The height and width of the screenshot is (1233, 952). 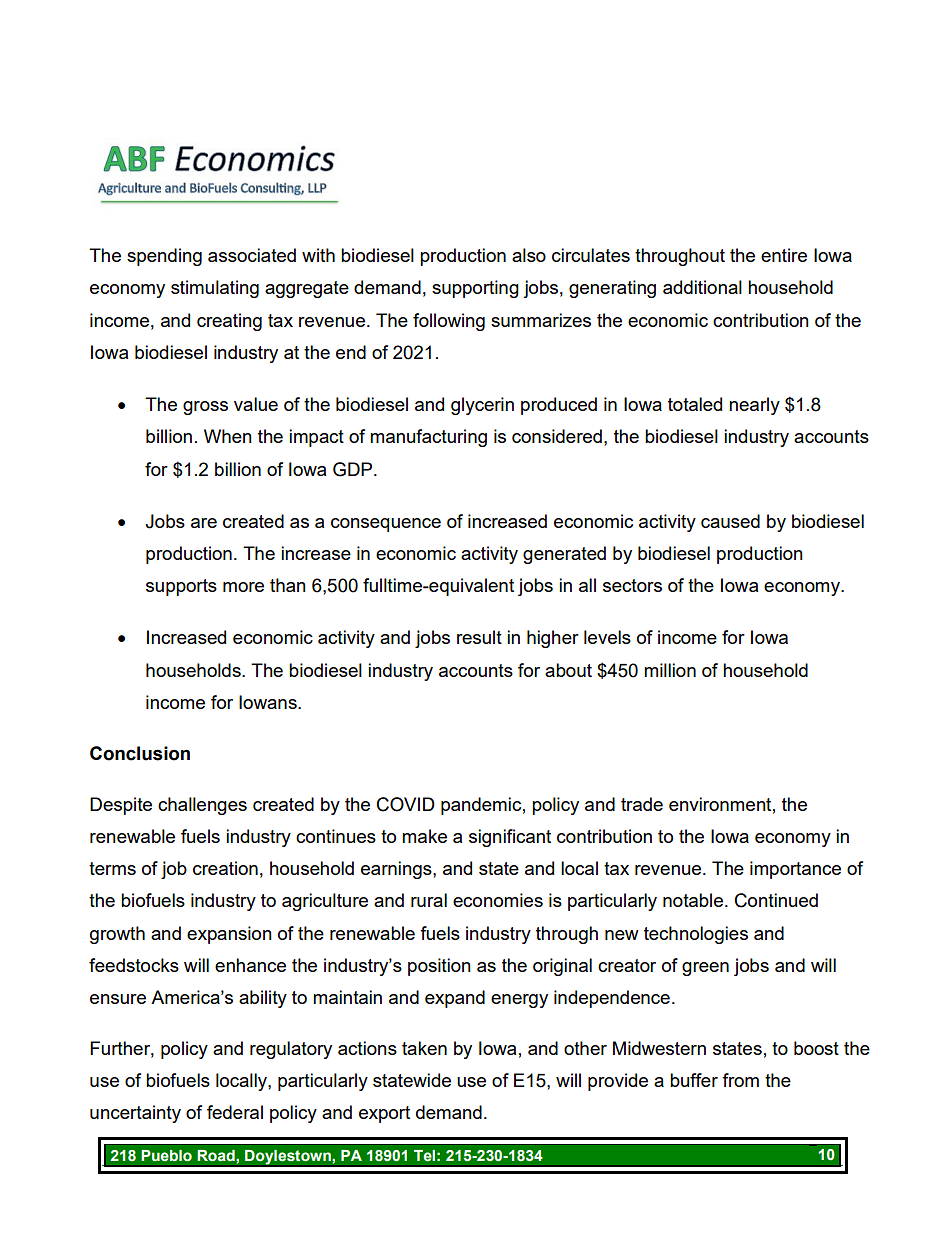 What do you see at coordinates (740, 1080) in the screenshot?
I see `from` at bounding box center [740, 1080].
